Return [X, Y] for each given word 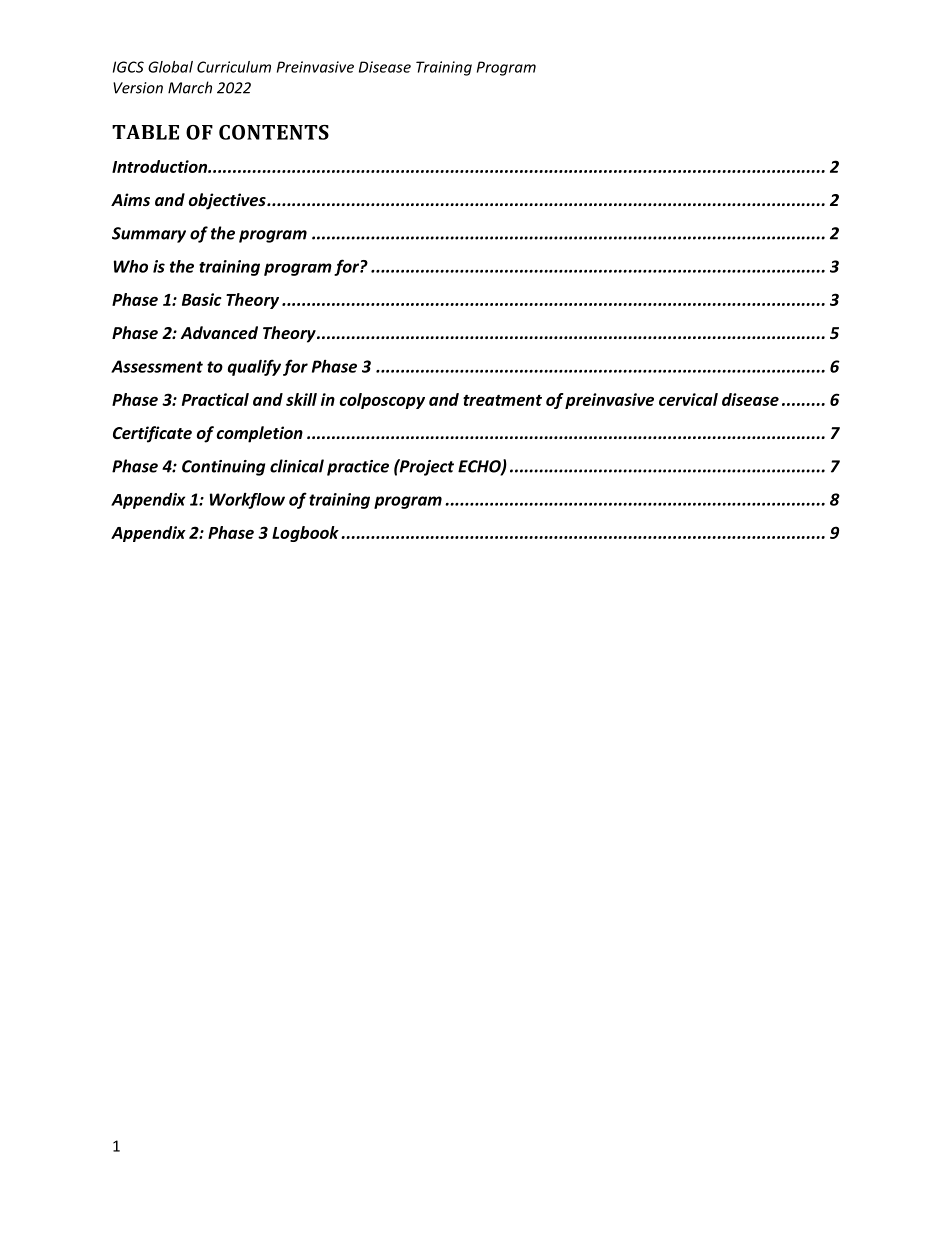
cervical [688, 399]
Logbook [305, 534]
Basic [202, 299]
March [190, 87]
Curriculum [234, 67]
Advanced [219, 332]
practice [358, 468]
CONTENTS [274, 132]
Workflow [247, 501]
